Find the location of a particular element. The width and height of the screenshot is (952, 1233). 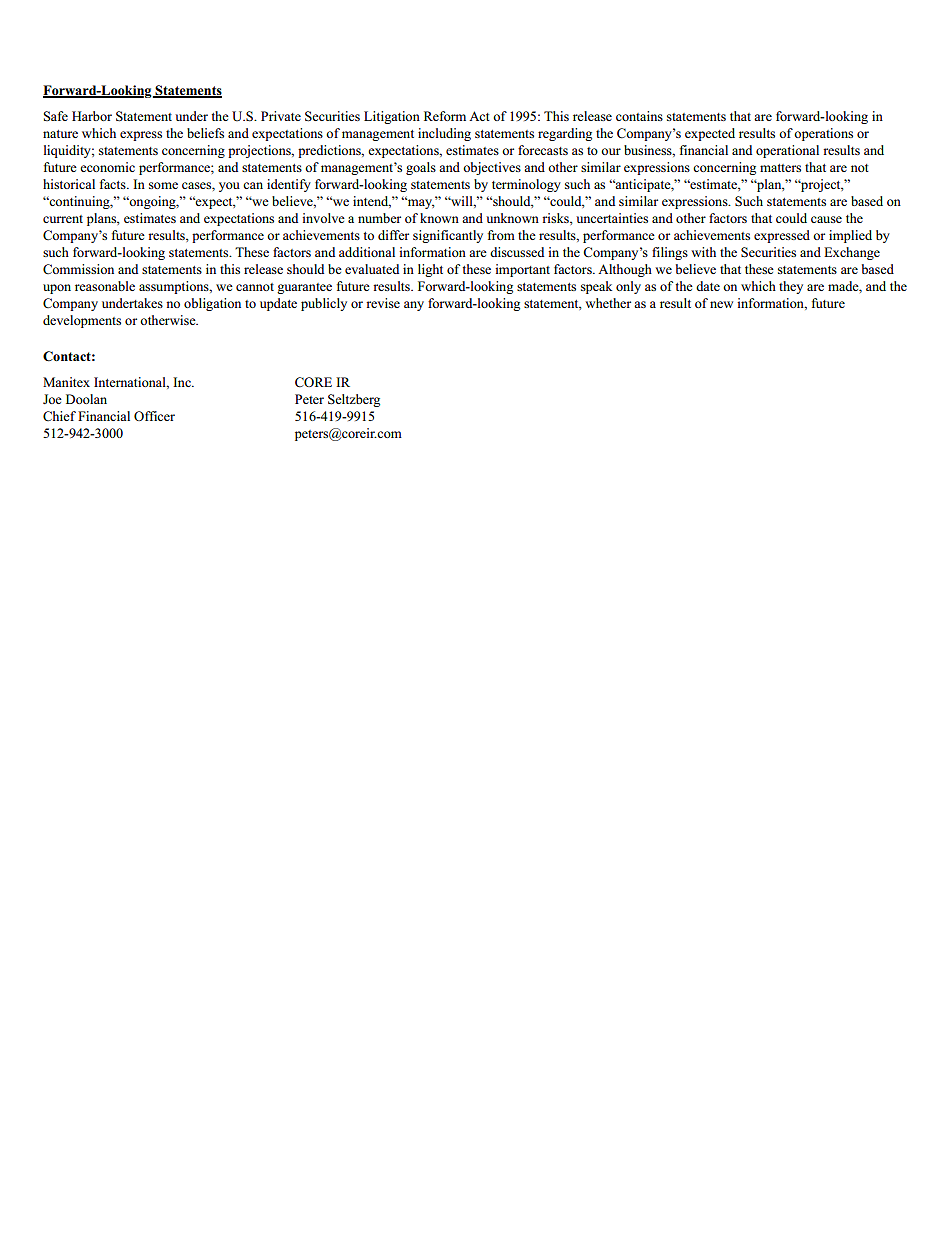

cause is located at coordinates (826, 219).
